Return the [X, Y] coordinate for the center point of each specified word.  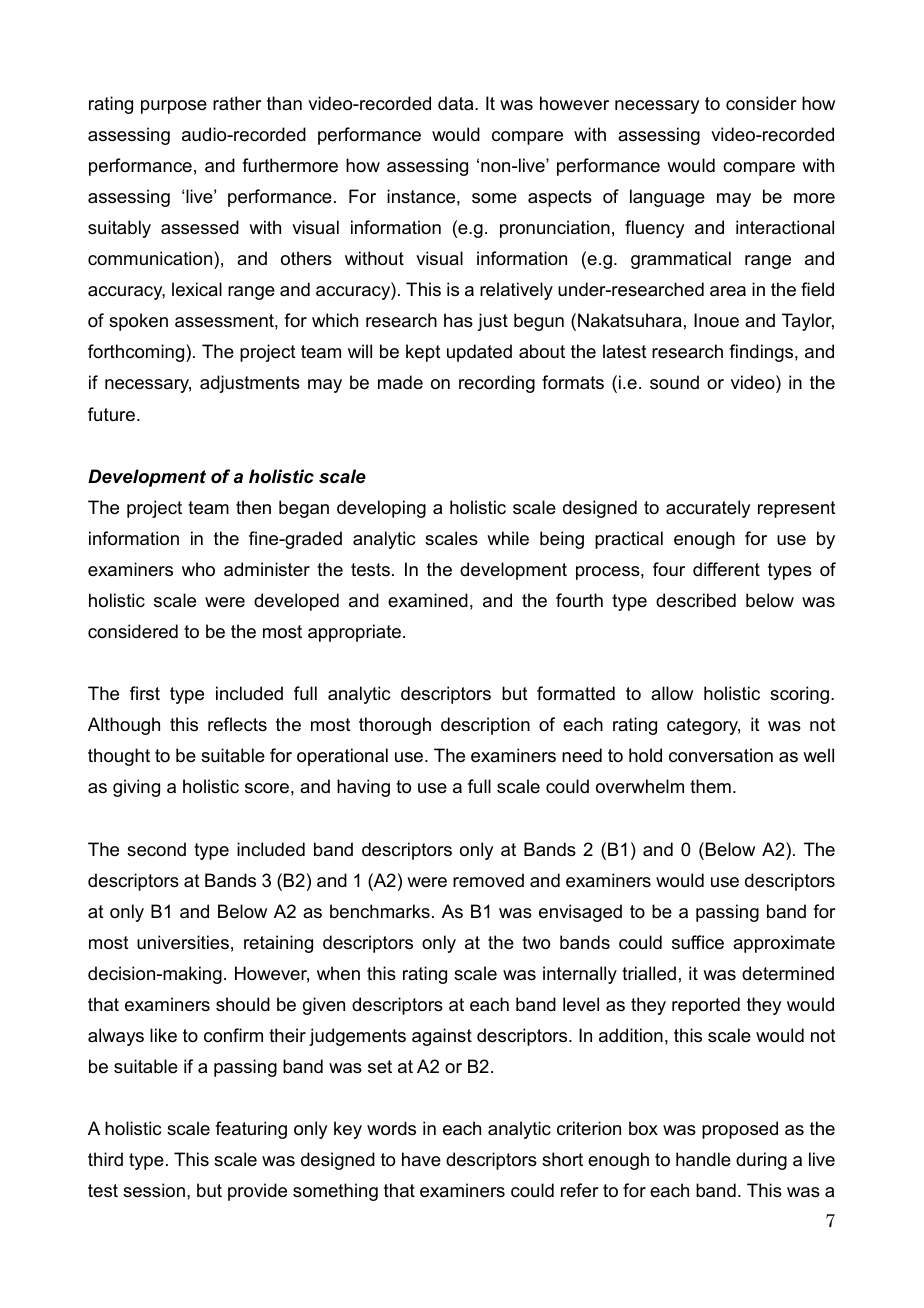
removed [488, 880]
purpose [174, 107]
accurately [708, 509]
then [253, 507]
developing [381, 509]
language [667, 198]
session [154, 1190]
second [156, 849]
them [710, 786]
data [457, 103]
